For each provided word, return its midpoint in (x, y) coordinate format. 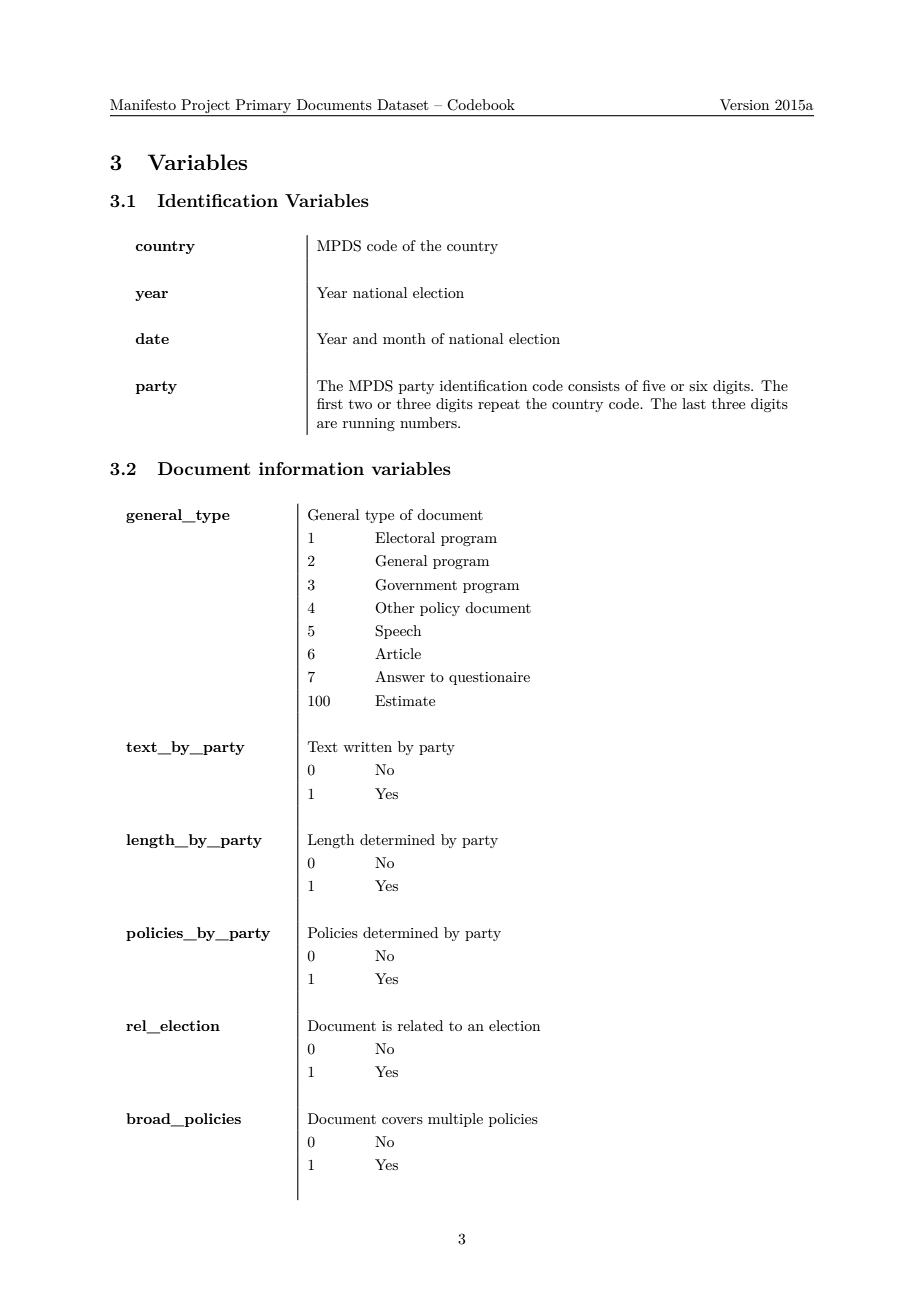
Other (395, 608)
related (420, 1025)
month (404, 338)
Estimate (405, 700)
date (152, 338)
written (367, 747)
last (694, 403)
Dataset (402, 104)
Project (205, 107)
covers (402, 1120)
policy (440, 609)
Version (744, 104)
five (654, 385)
